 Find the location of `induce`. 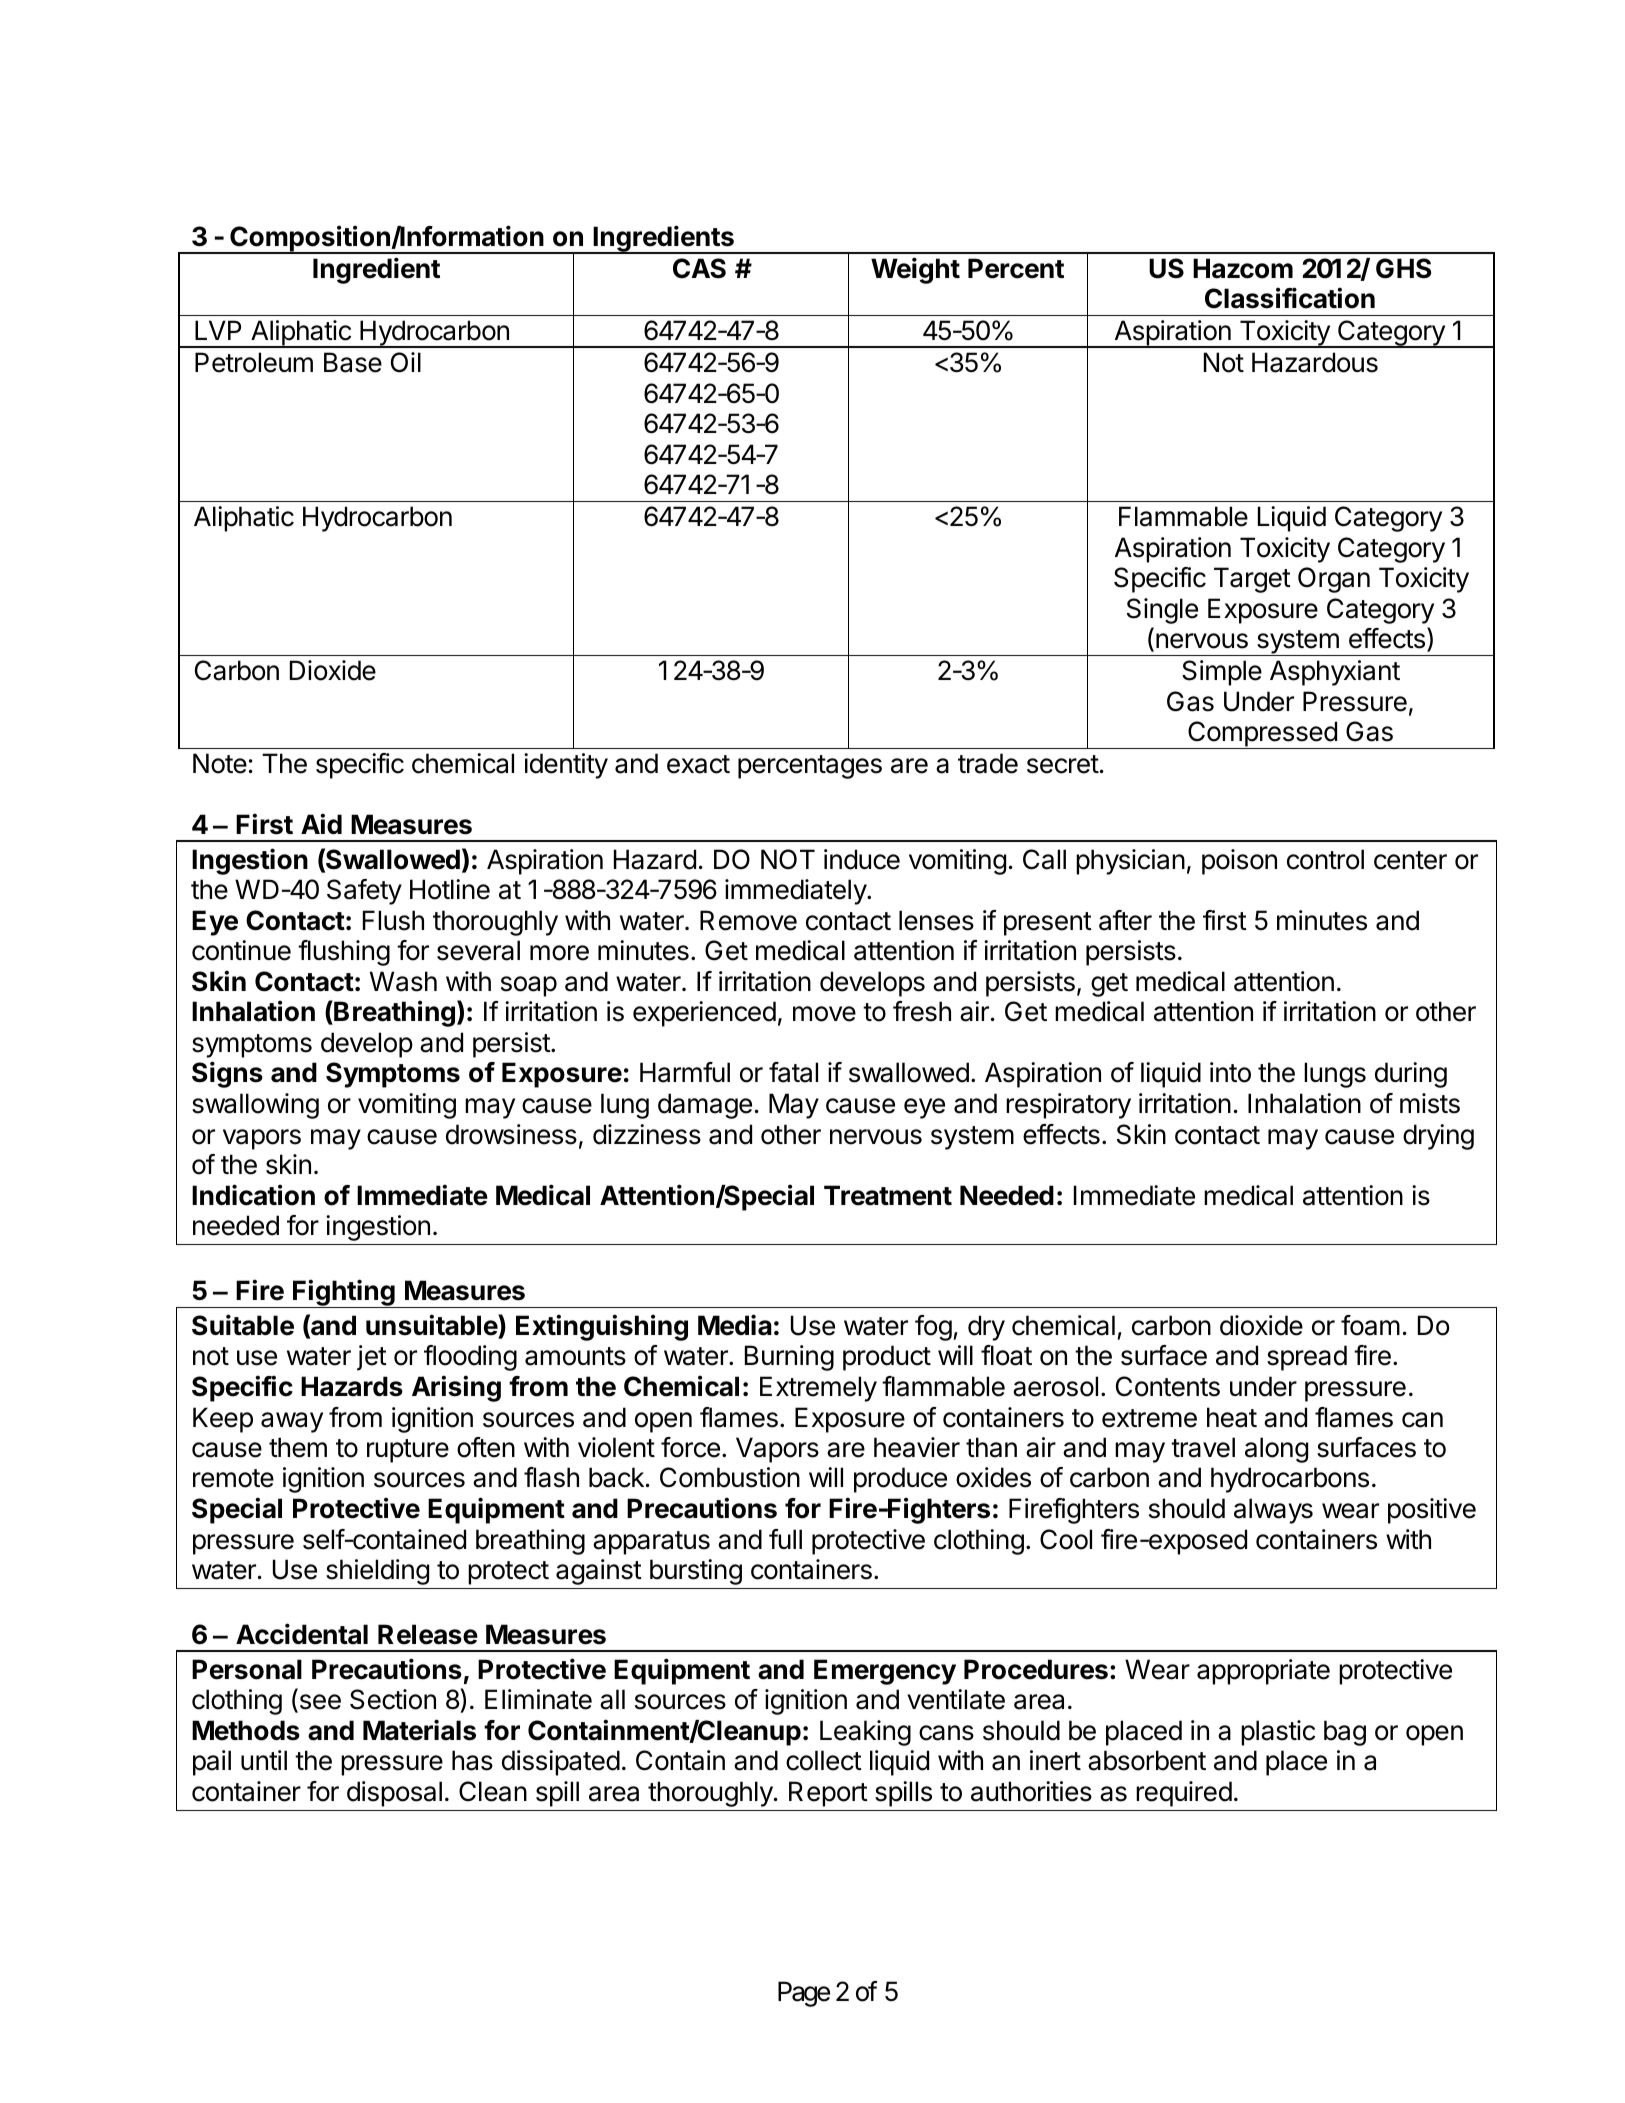

induce is located at coordinates (862, 859).
